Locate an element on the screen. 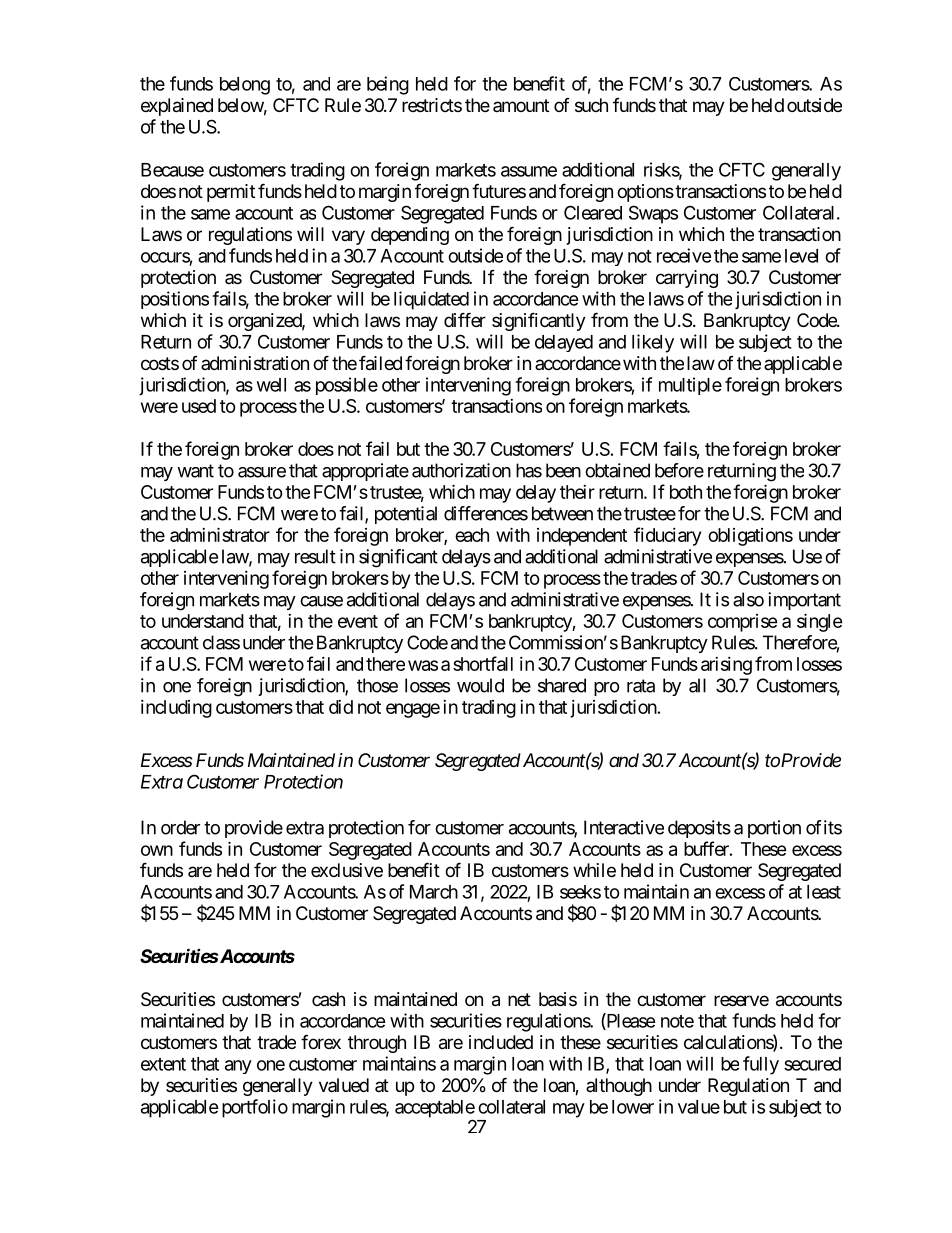  amount is located at coordinates (521, 105).
